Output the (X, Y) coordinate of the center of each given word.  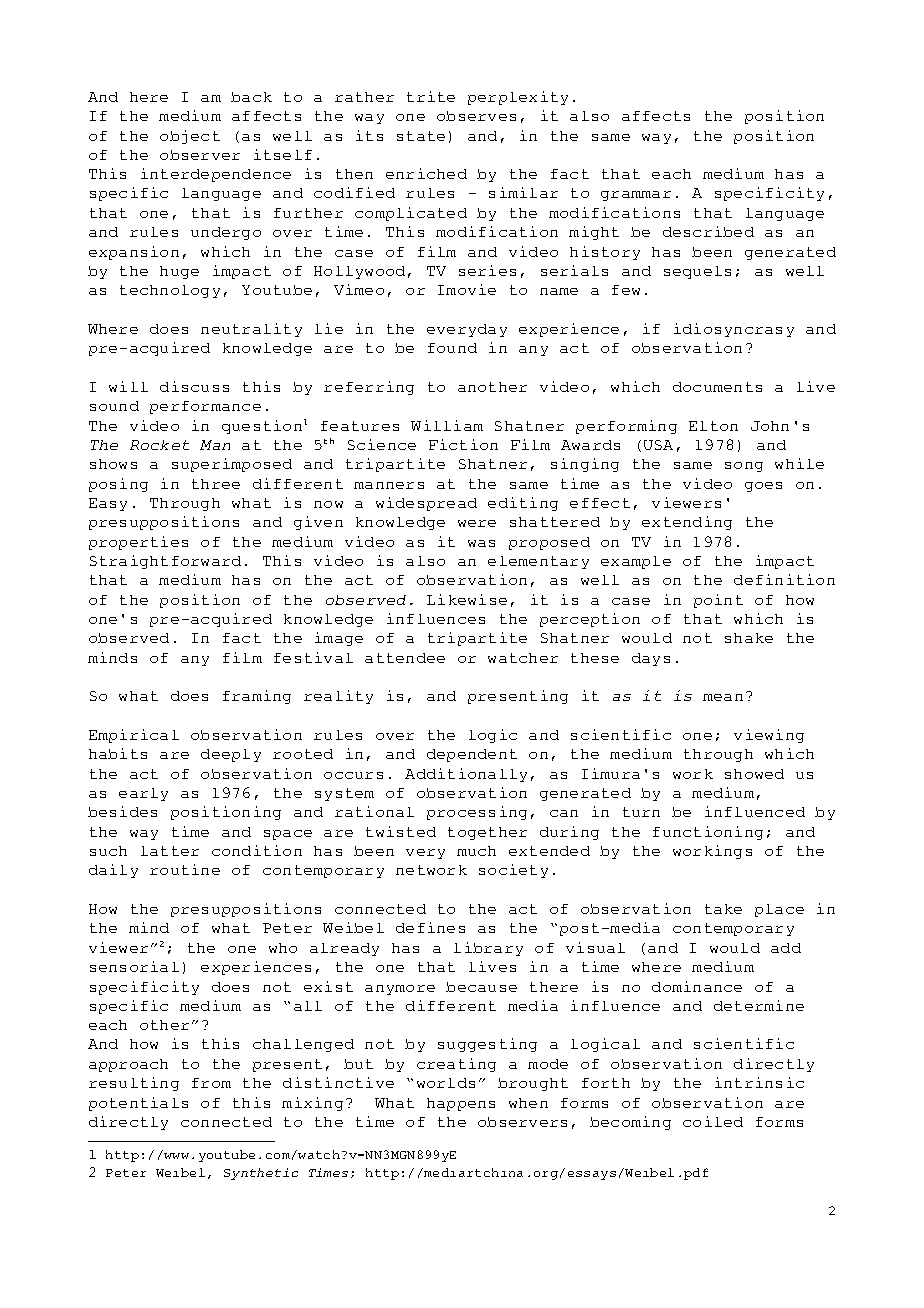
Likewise (467, 599)
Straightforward (165, 562)
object (190, 137)
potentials (138, 1104)
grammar (636, 196)
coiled (713, 1121)
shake (749, 638)
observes (476, 116)
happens (461, 1104)
